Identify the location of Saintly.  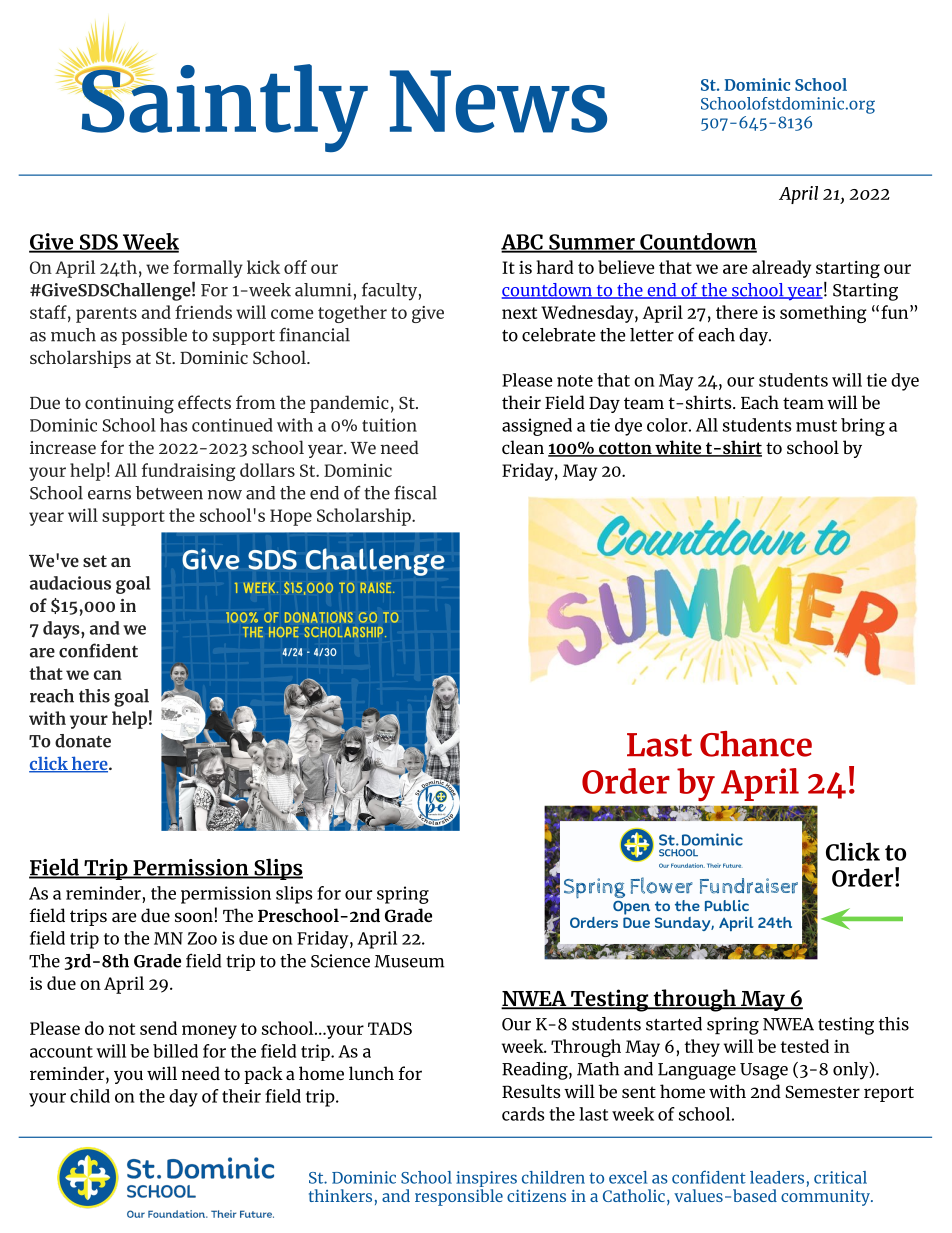
(223, 106).
